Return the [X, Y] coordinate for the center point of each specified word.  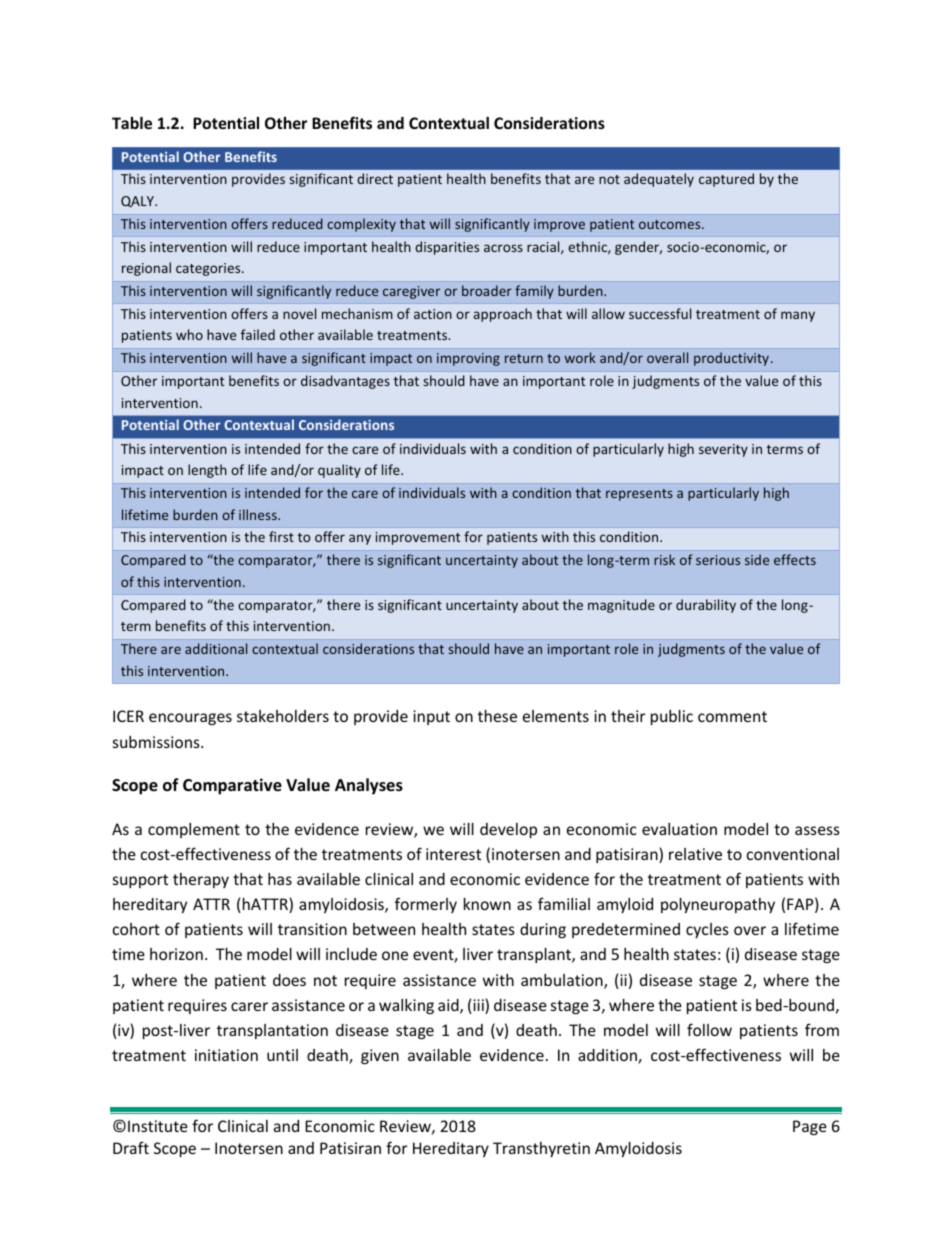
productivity [731, 359]
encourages [190, 719]
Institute [158, 1126]
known [487, 904]
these [497, 716]
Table [132, 123]
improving [468, 359]
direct [375, 178]
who [189, 334]
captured [726, 180]
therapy [201, 880]
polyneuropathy [718, 905]
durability [706, 606]
